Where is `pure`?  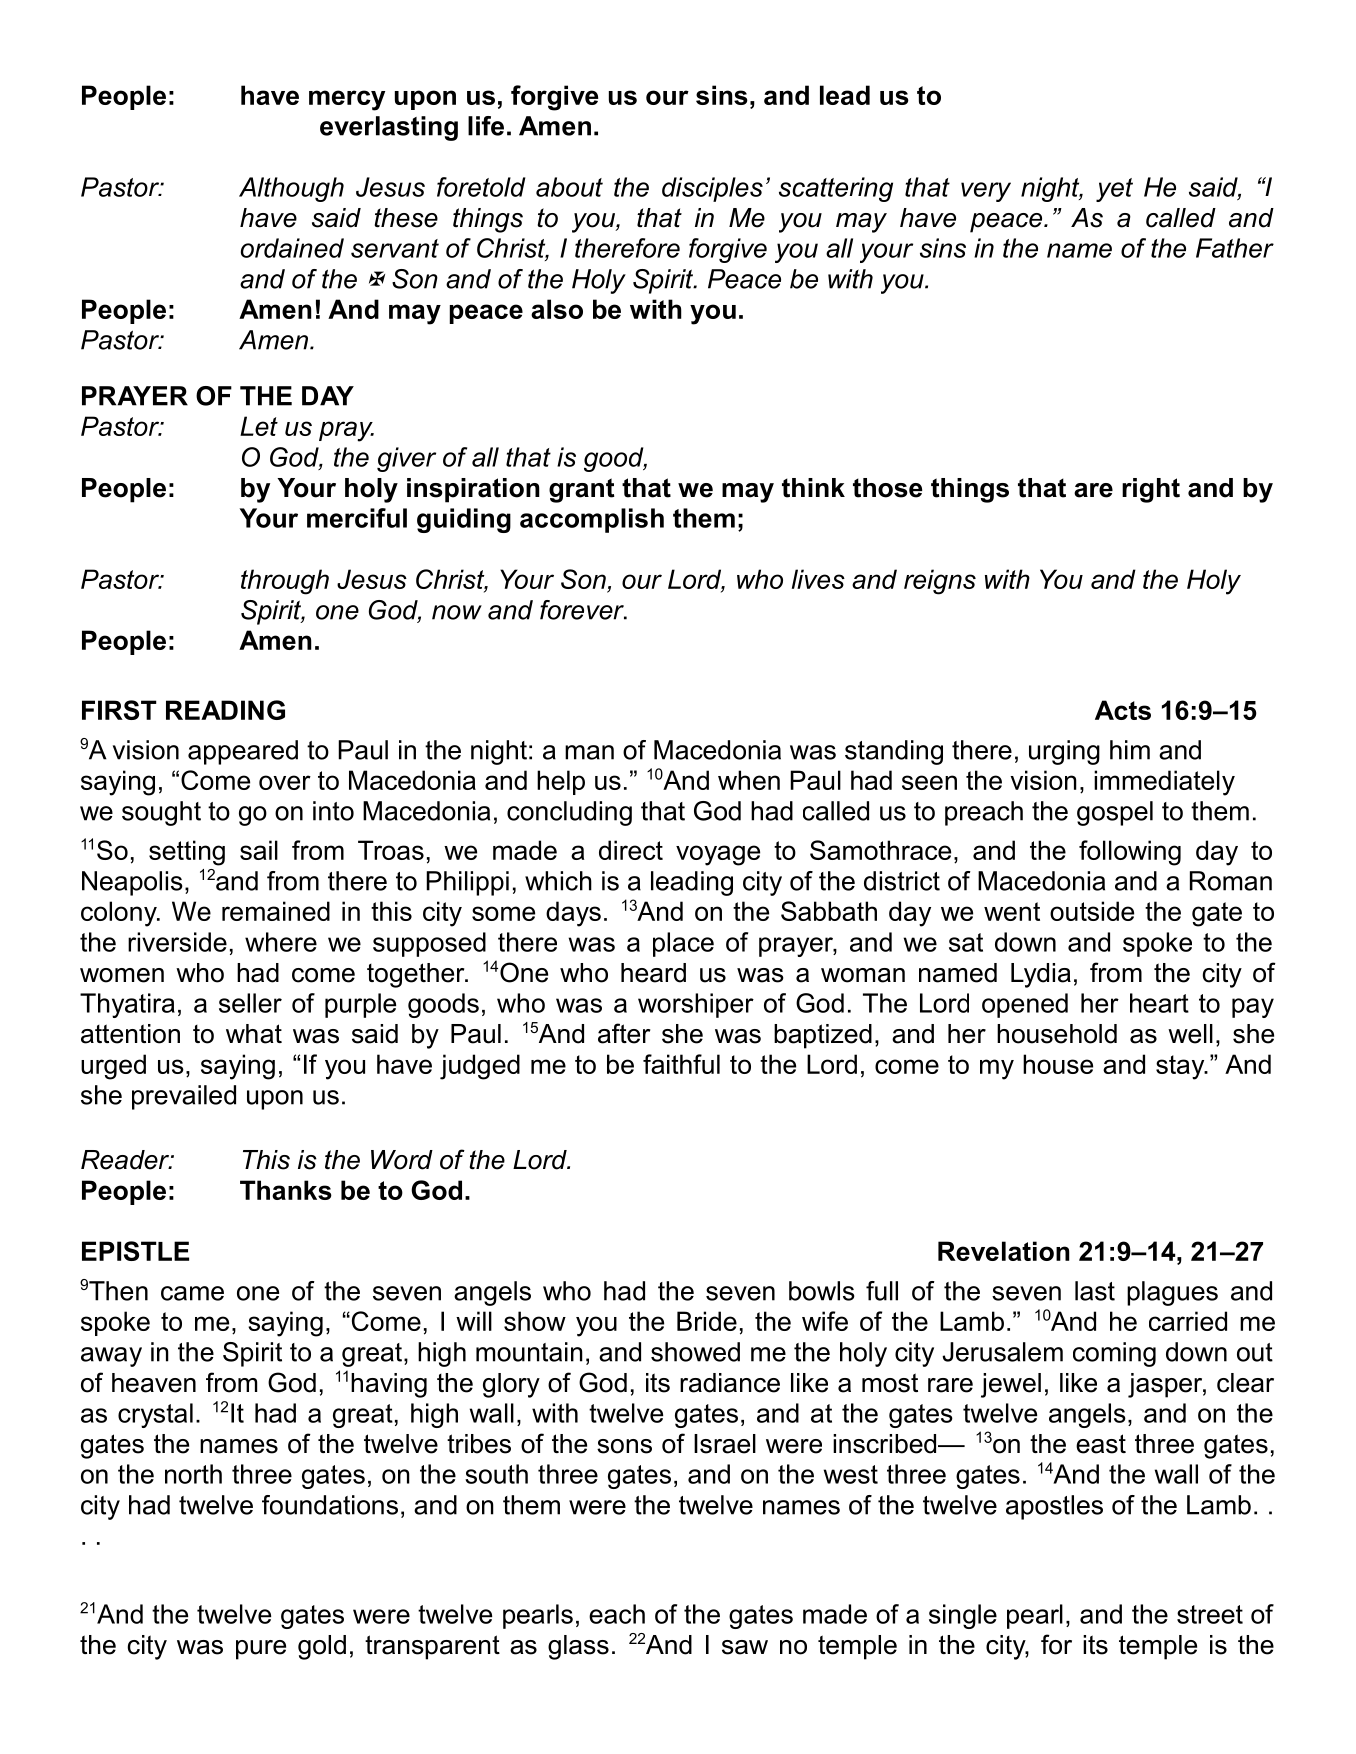
pure is located at coordinates (261, 1650).
